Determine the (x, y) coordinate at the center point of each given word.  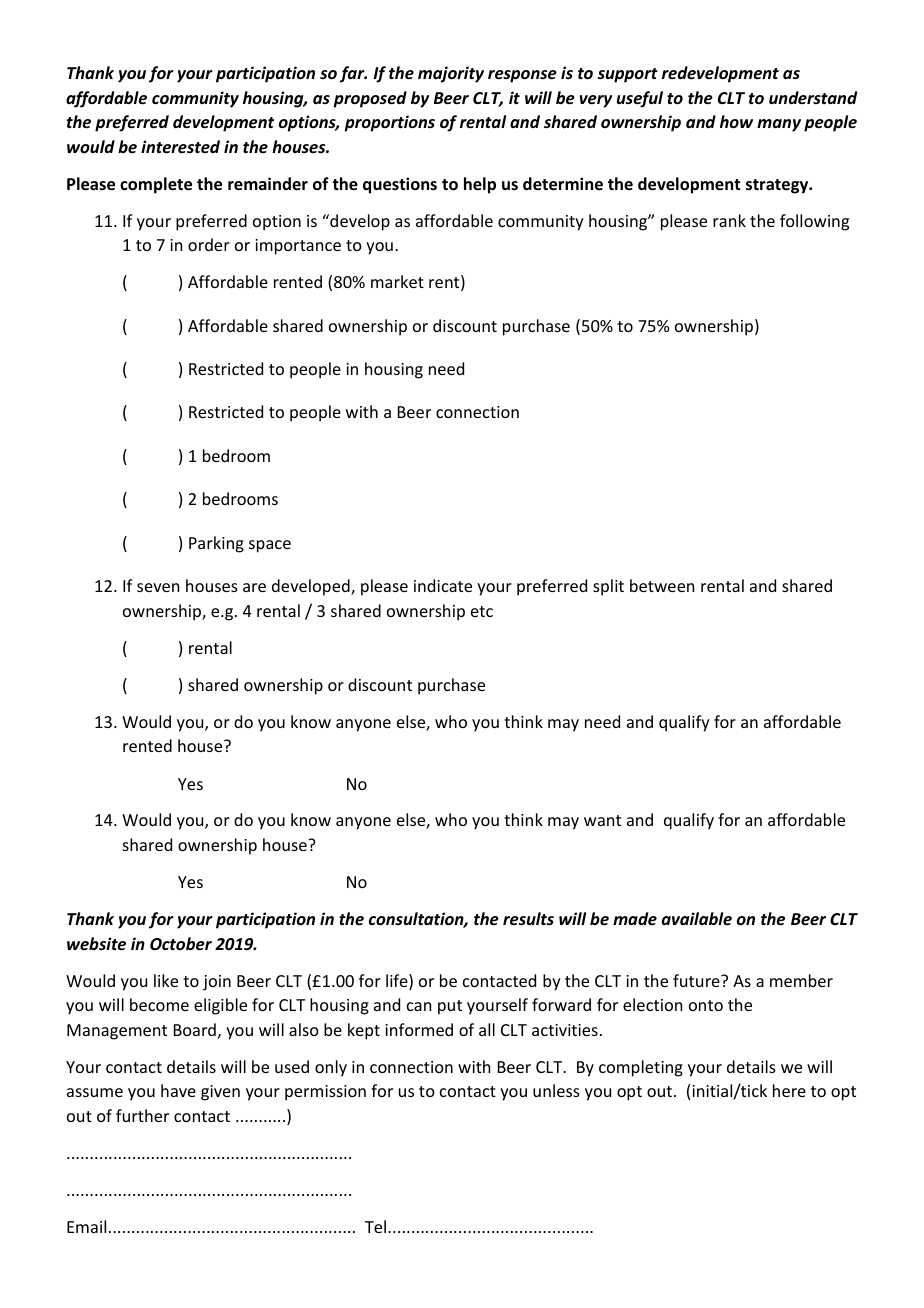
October (181, 944)
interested (180, 147)
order (209, 244)
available (697, 919)
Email (86, 1226)
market (397, 281)
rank (729, 220)
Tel (377, 1226)
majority (451, 74)
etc (482, 611)
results (528, 919)
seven (158, 587)
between (662, 585)
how (736, 122)
